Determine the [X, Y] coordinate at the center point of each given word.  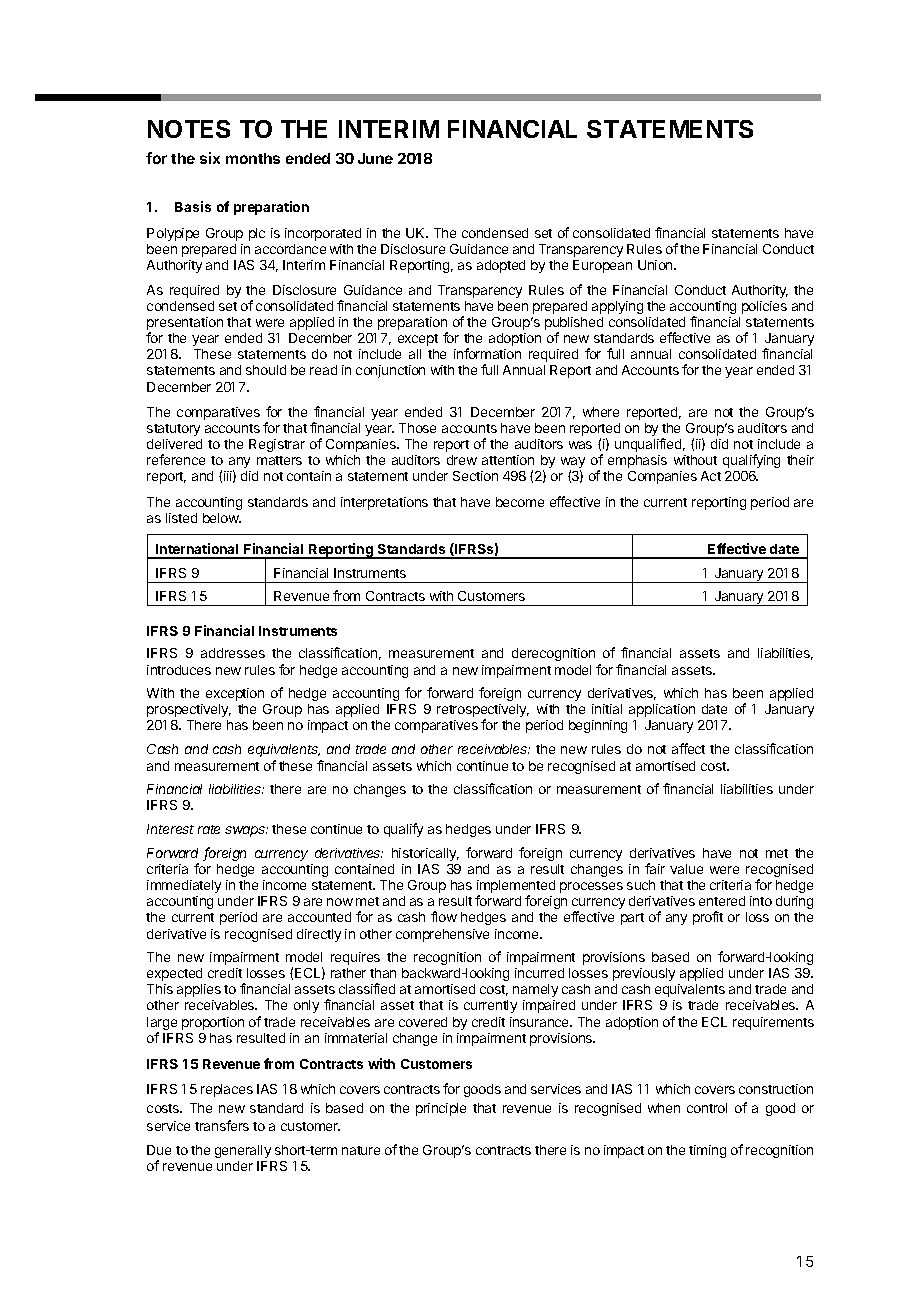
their [800, 460]
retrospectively [483, 712]
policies [764, 307]
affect [688, 748]
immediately [184, 886]
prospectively [189, 710]
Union [656, 265]
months [253, 158]
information [487, 353]
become [520, 502]
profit [708, 918]
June [375, 158]
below [222, 518]
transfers [222, 1125]
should [266, 370]
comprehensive [442, 935]
